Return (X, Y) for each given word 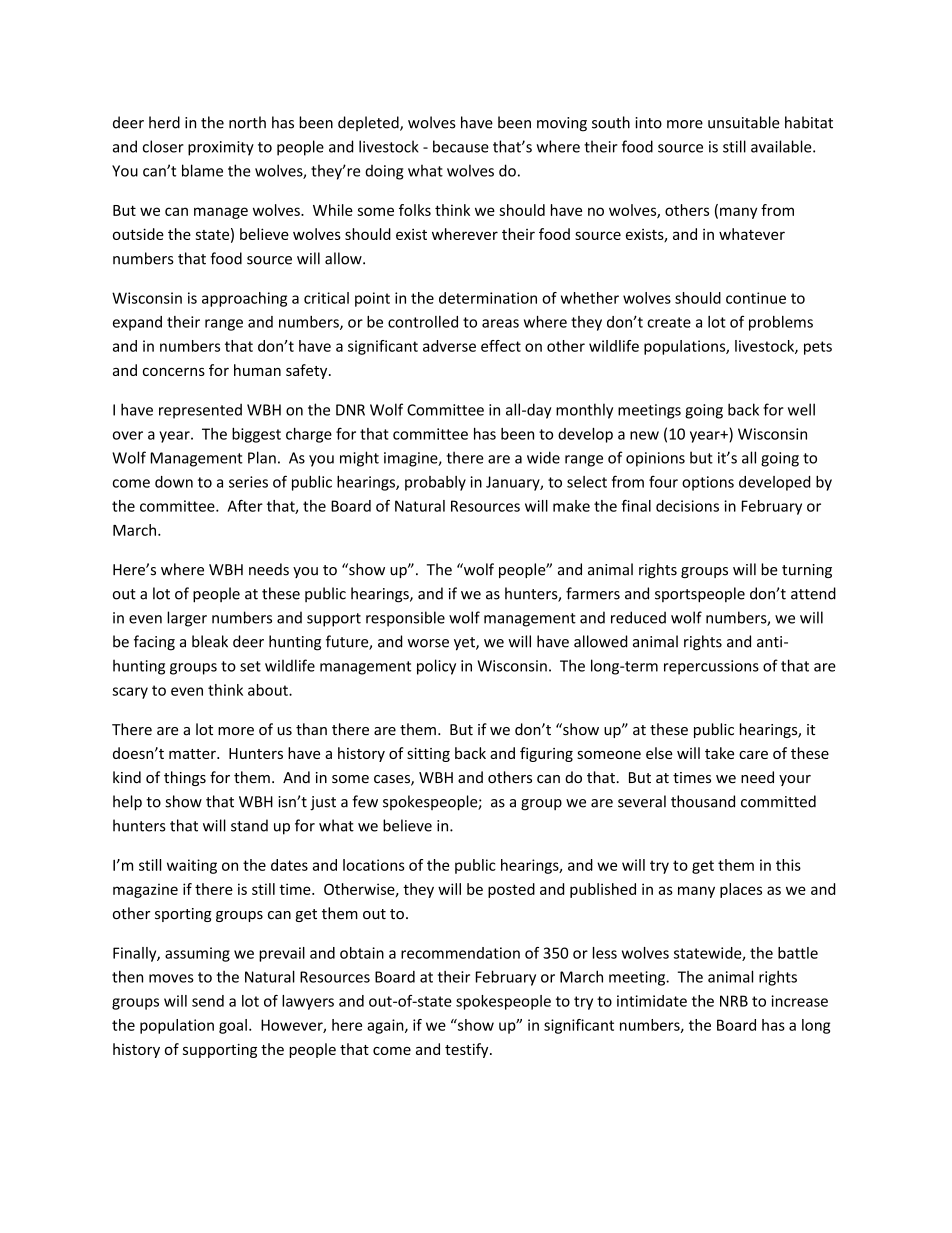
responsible (405, 619)
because (461, 146)
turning (807, 571)
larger (187, 619)
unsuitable (744, 122)
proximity (221, 148)
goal (233, 1026)
